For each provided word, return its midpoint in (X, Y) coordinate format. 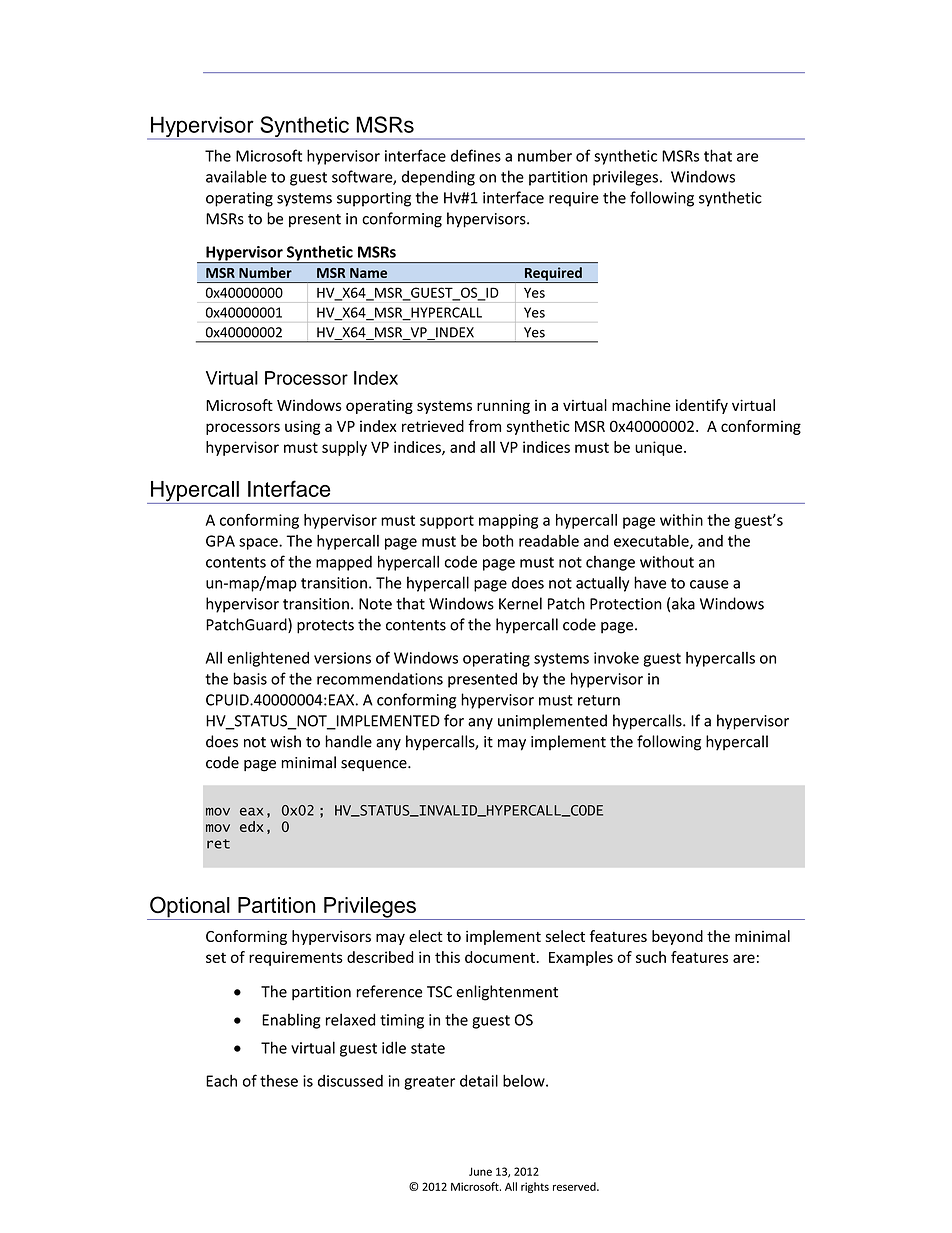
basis (250, 678)
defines (476, 155)
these (279, 1081)
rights (535, 1187)
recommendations (380, 678)
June (480, 1171)
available (236, 176)
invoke (616, 658)
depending (438, 178)
